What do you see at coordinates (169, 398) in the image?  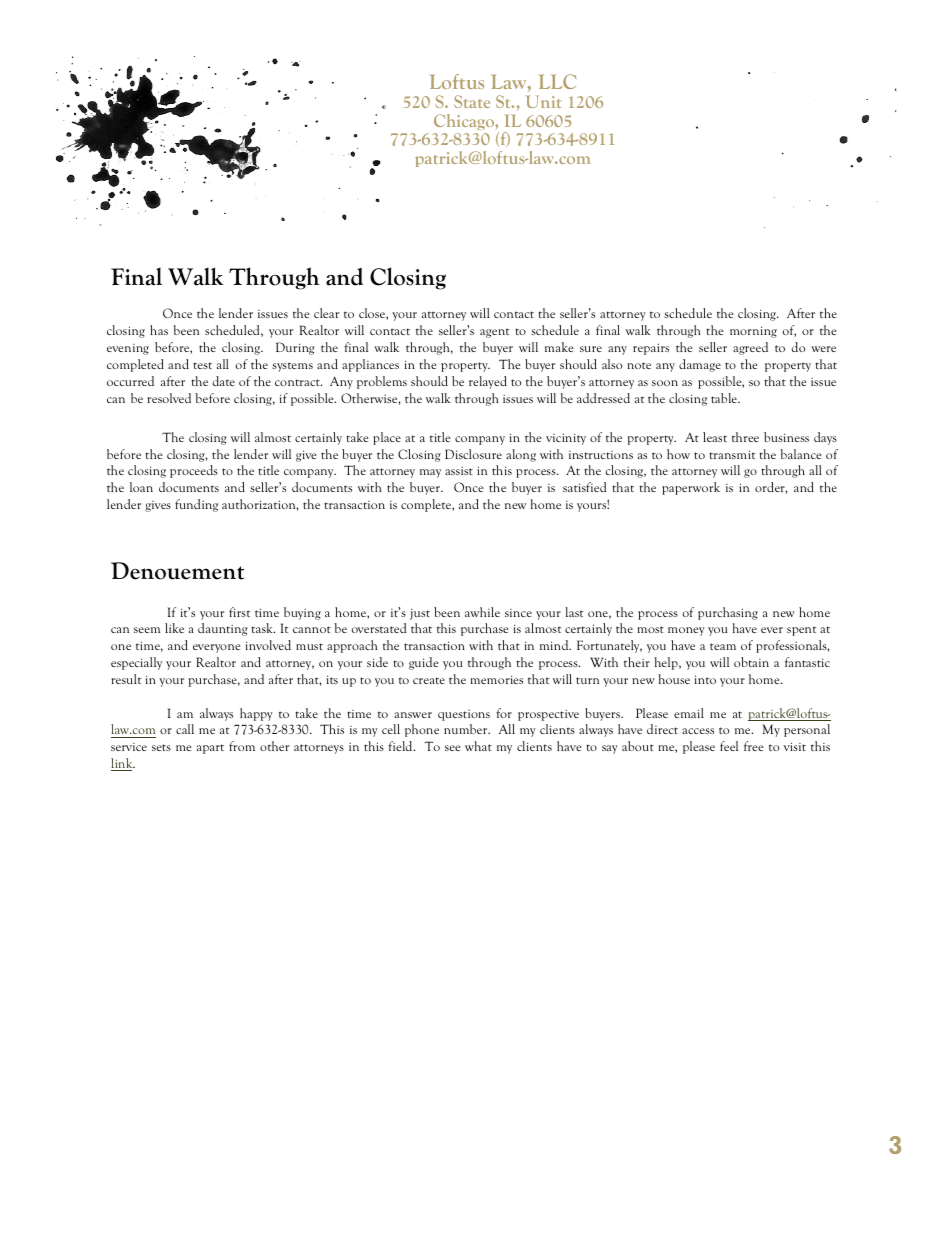 I see `resolved` at bounding box center [169, 398].
